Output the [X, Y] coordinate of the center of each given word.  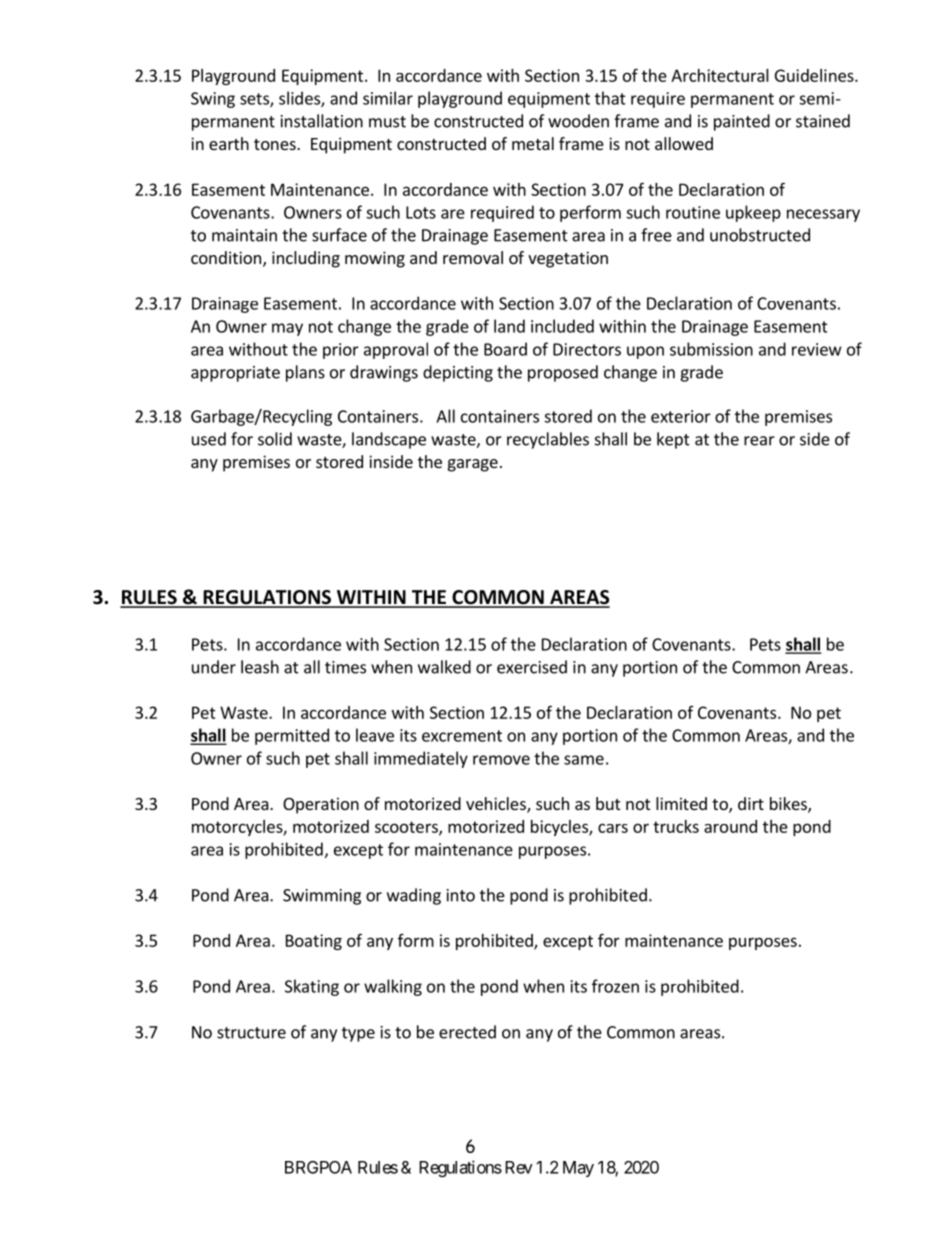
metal [533, 143]
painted [742, 122]
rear [759, 441]
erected [467, 1032]
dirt [751, 803]
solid [275, 439]
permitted [292, 736]
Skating [312, 987]
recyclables [548, 440]
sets [255, 100]
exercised [532, 667]
